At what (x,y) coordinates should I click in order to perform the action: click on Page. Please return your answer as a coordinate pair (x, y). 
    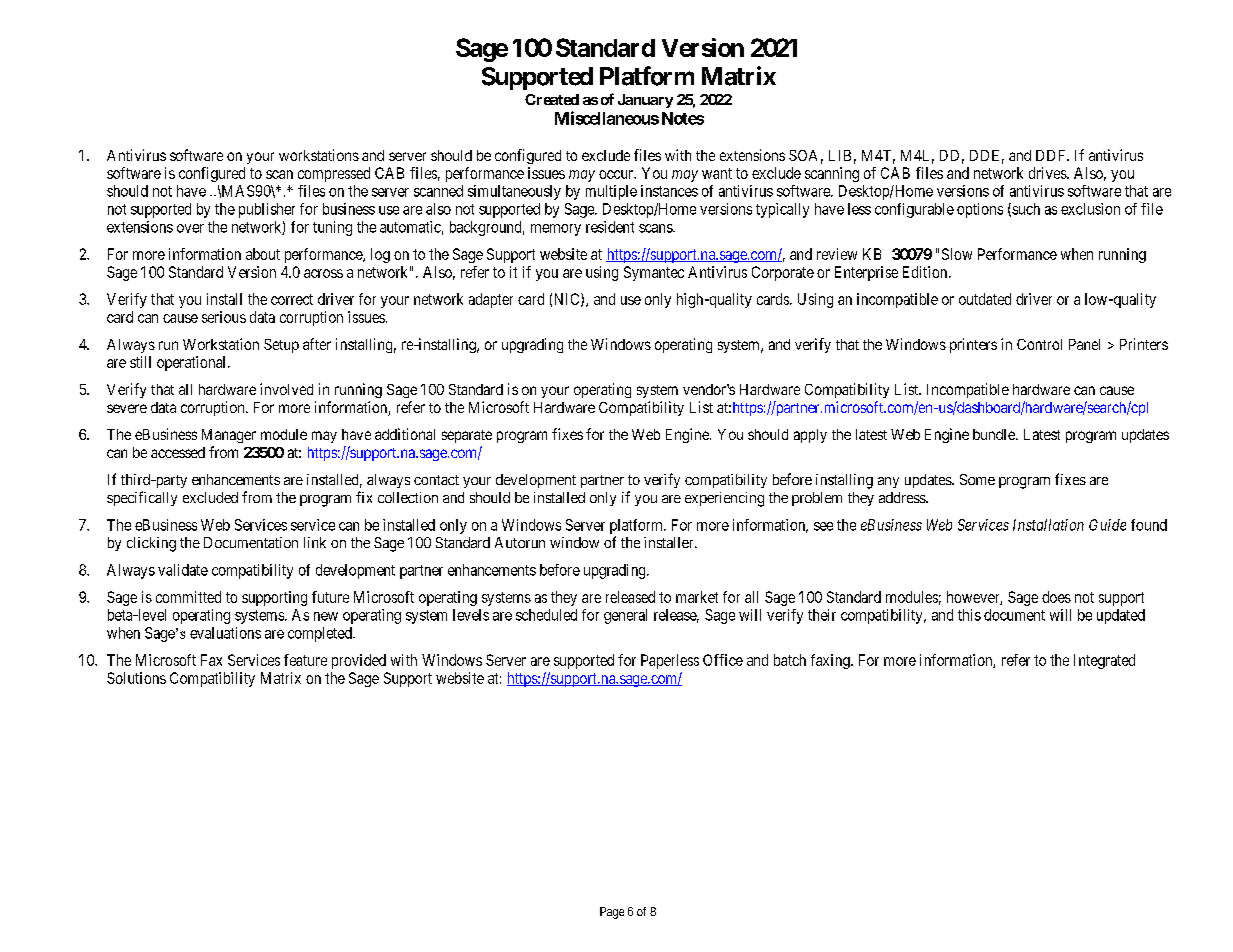
    Looking at the image, I should click on (612, 913).
